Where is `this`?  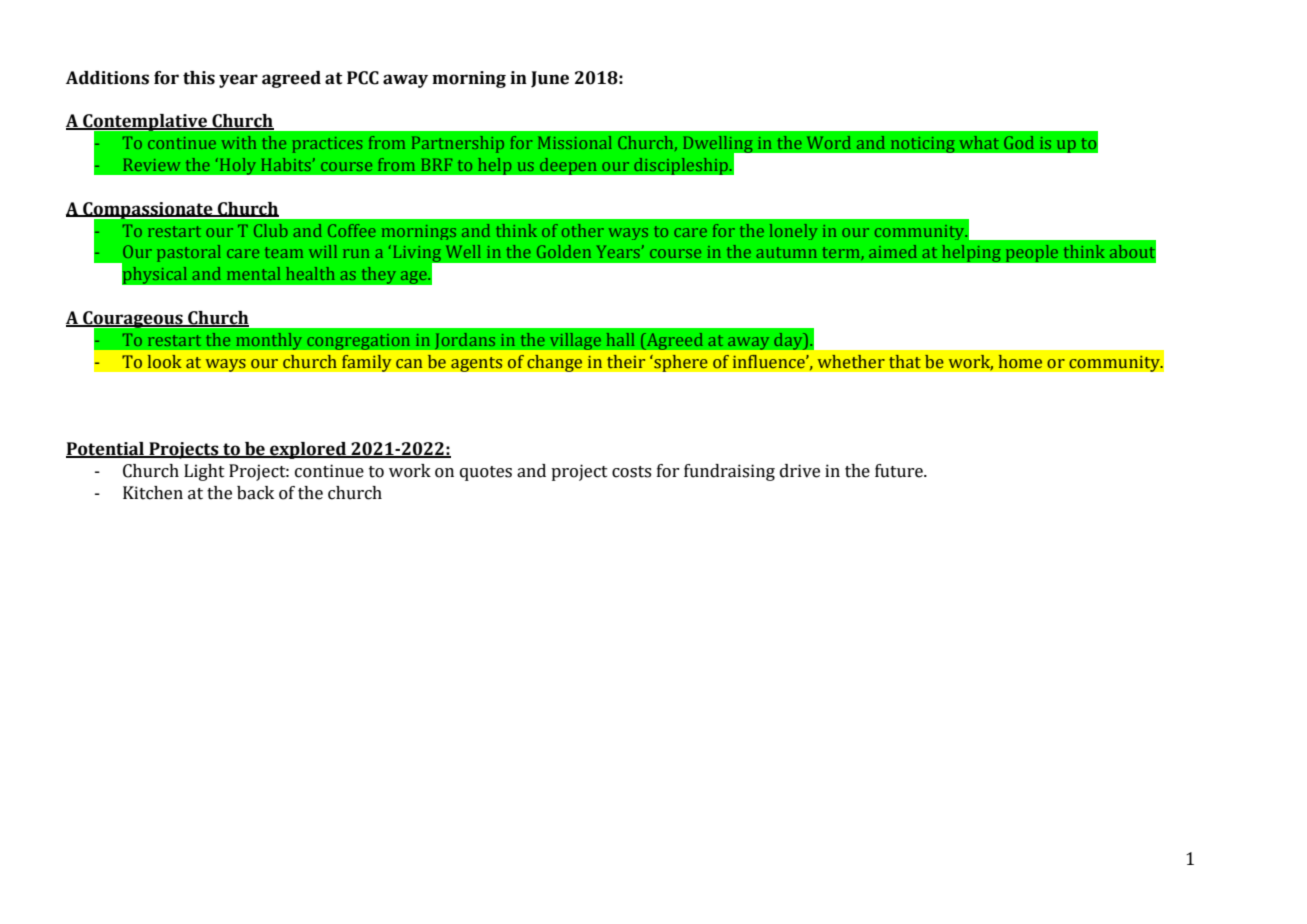
this is located at coordinates (199, 78).
